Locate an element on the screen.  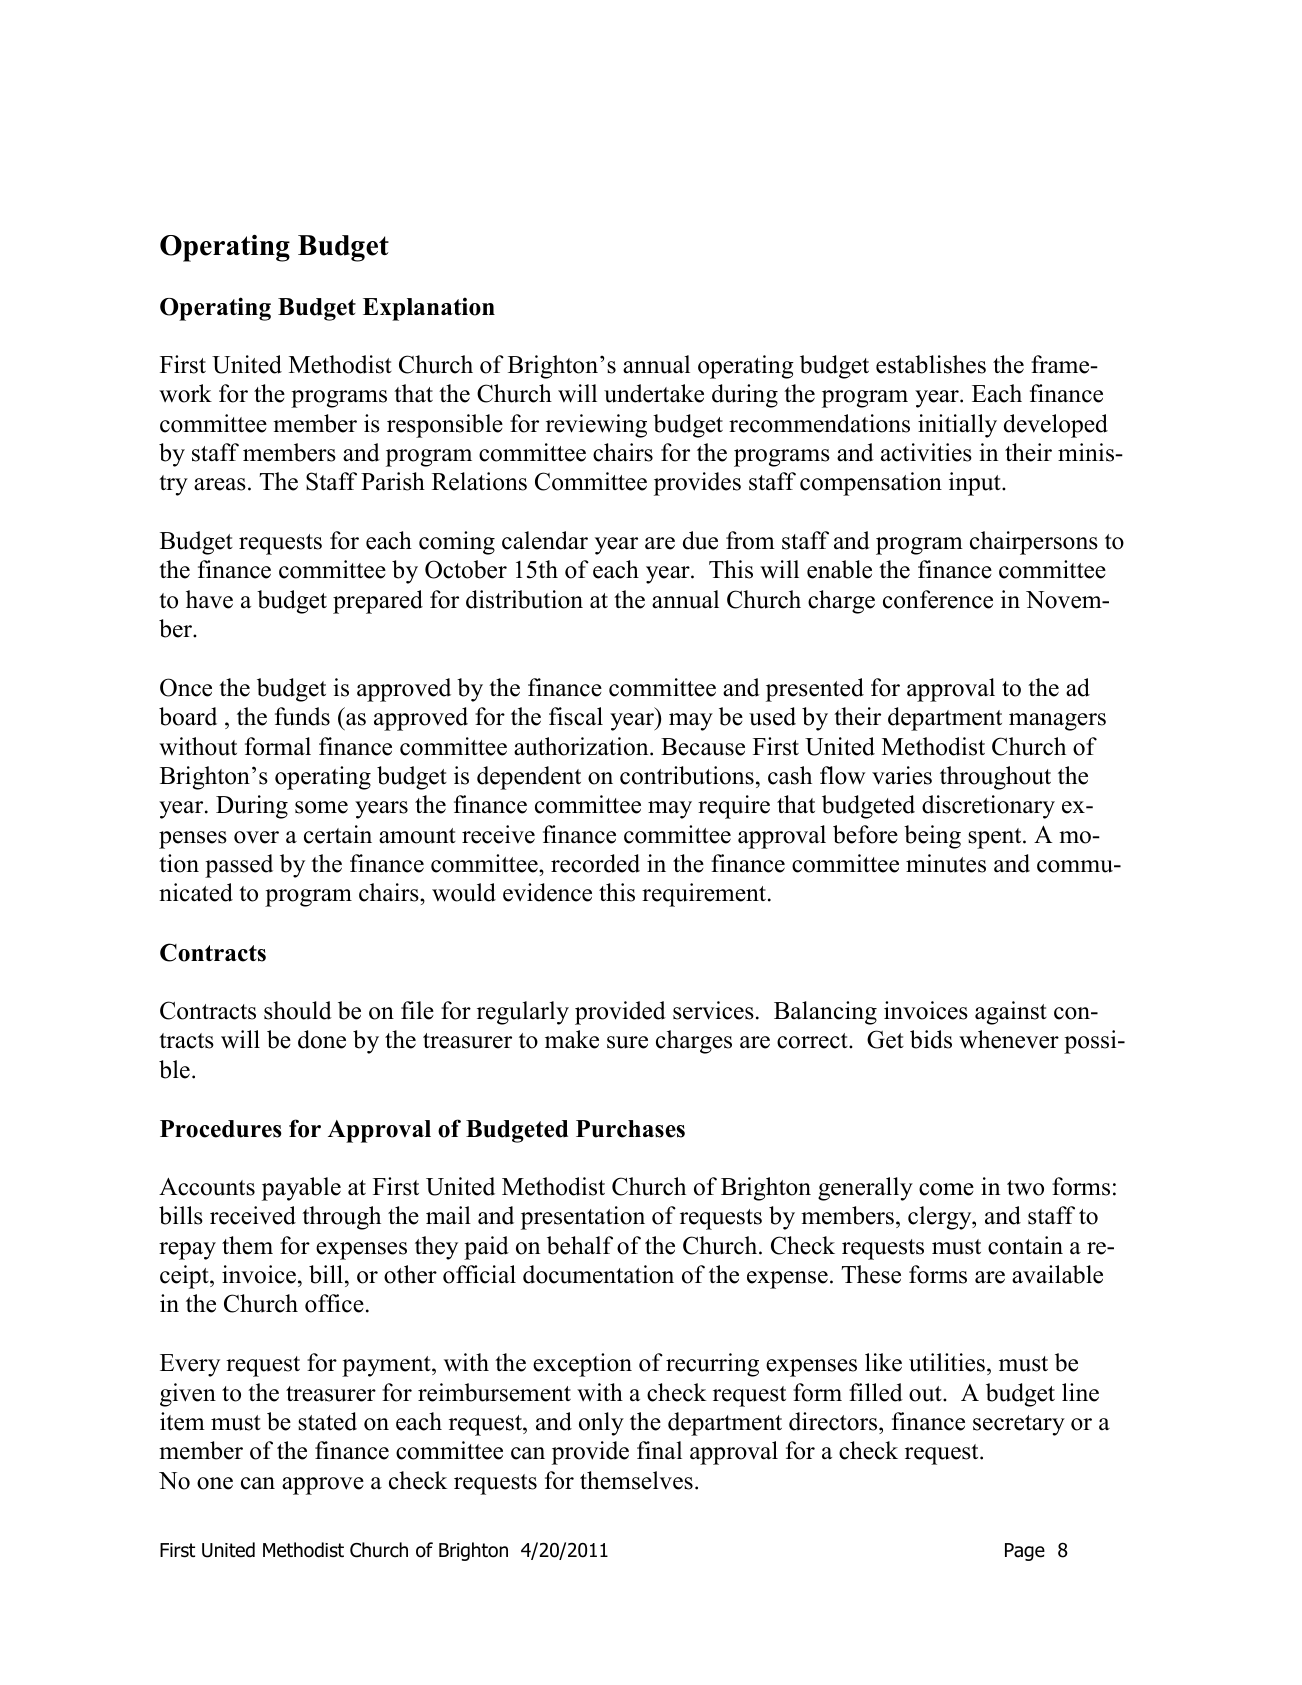
payable is located at coordinates (301, 1189).
